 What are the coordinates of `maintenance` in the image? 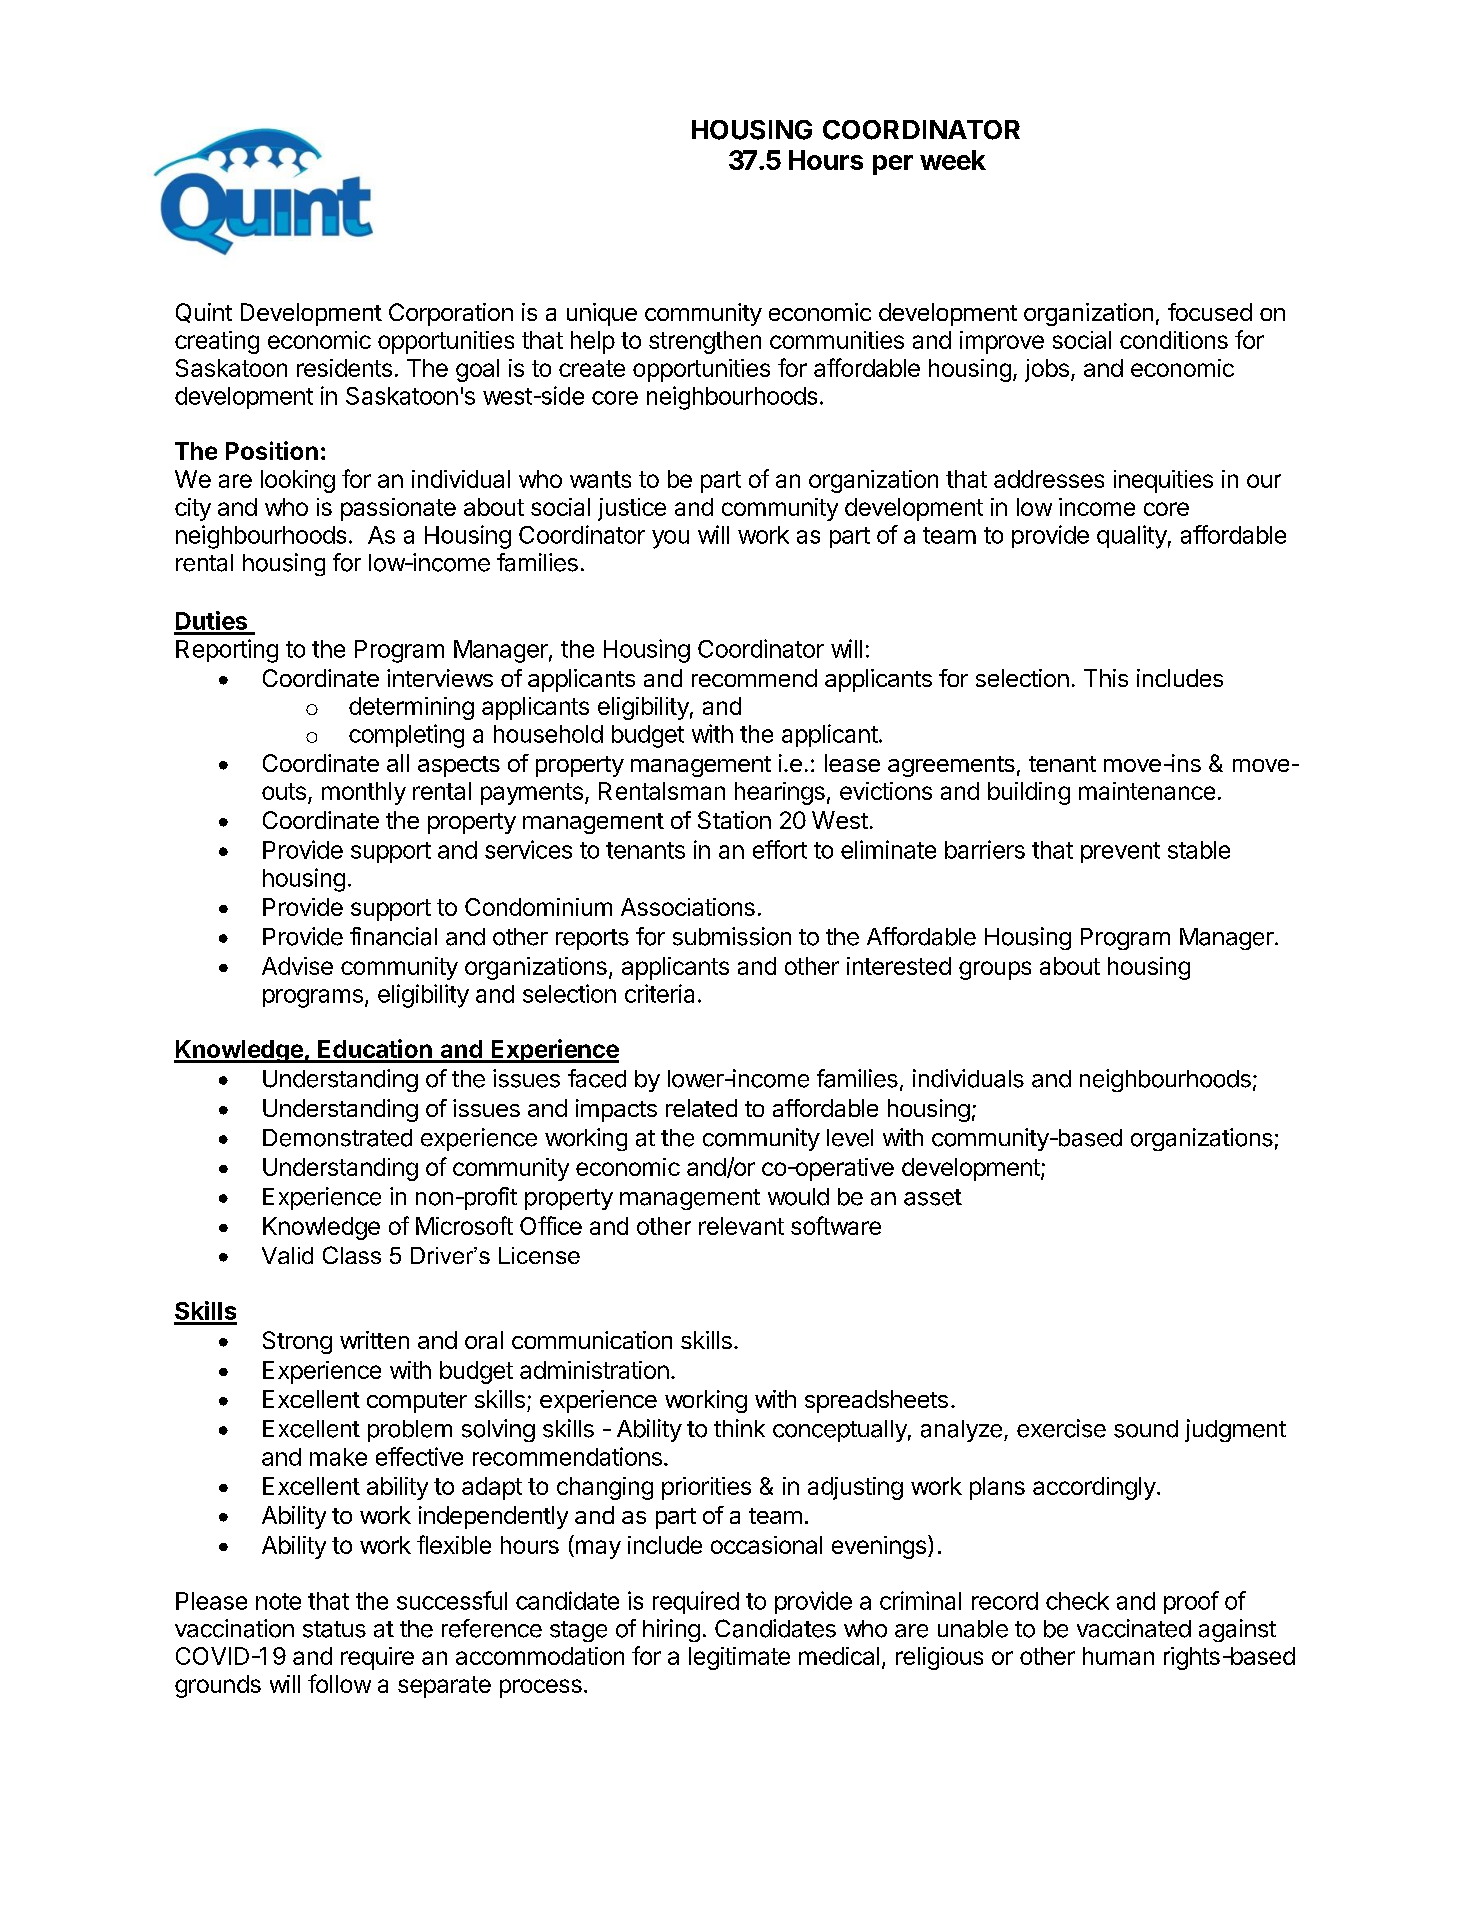 It's located at (1147, 791).
